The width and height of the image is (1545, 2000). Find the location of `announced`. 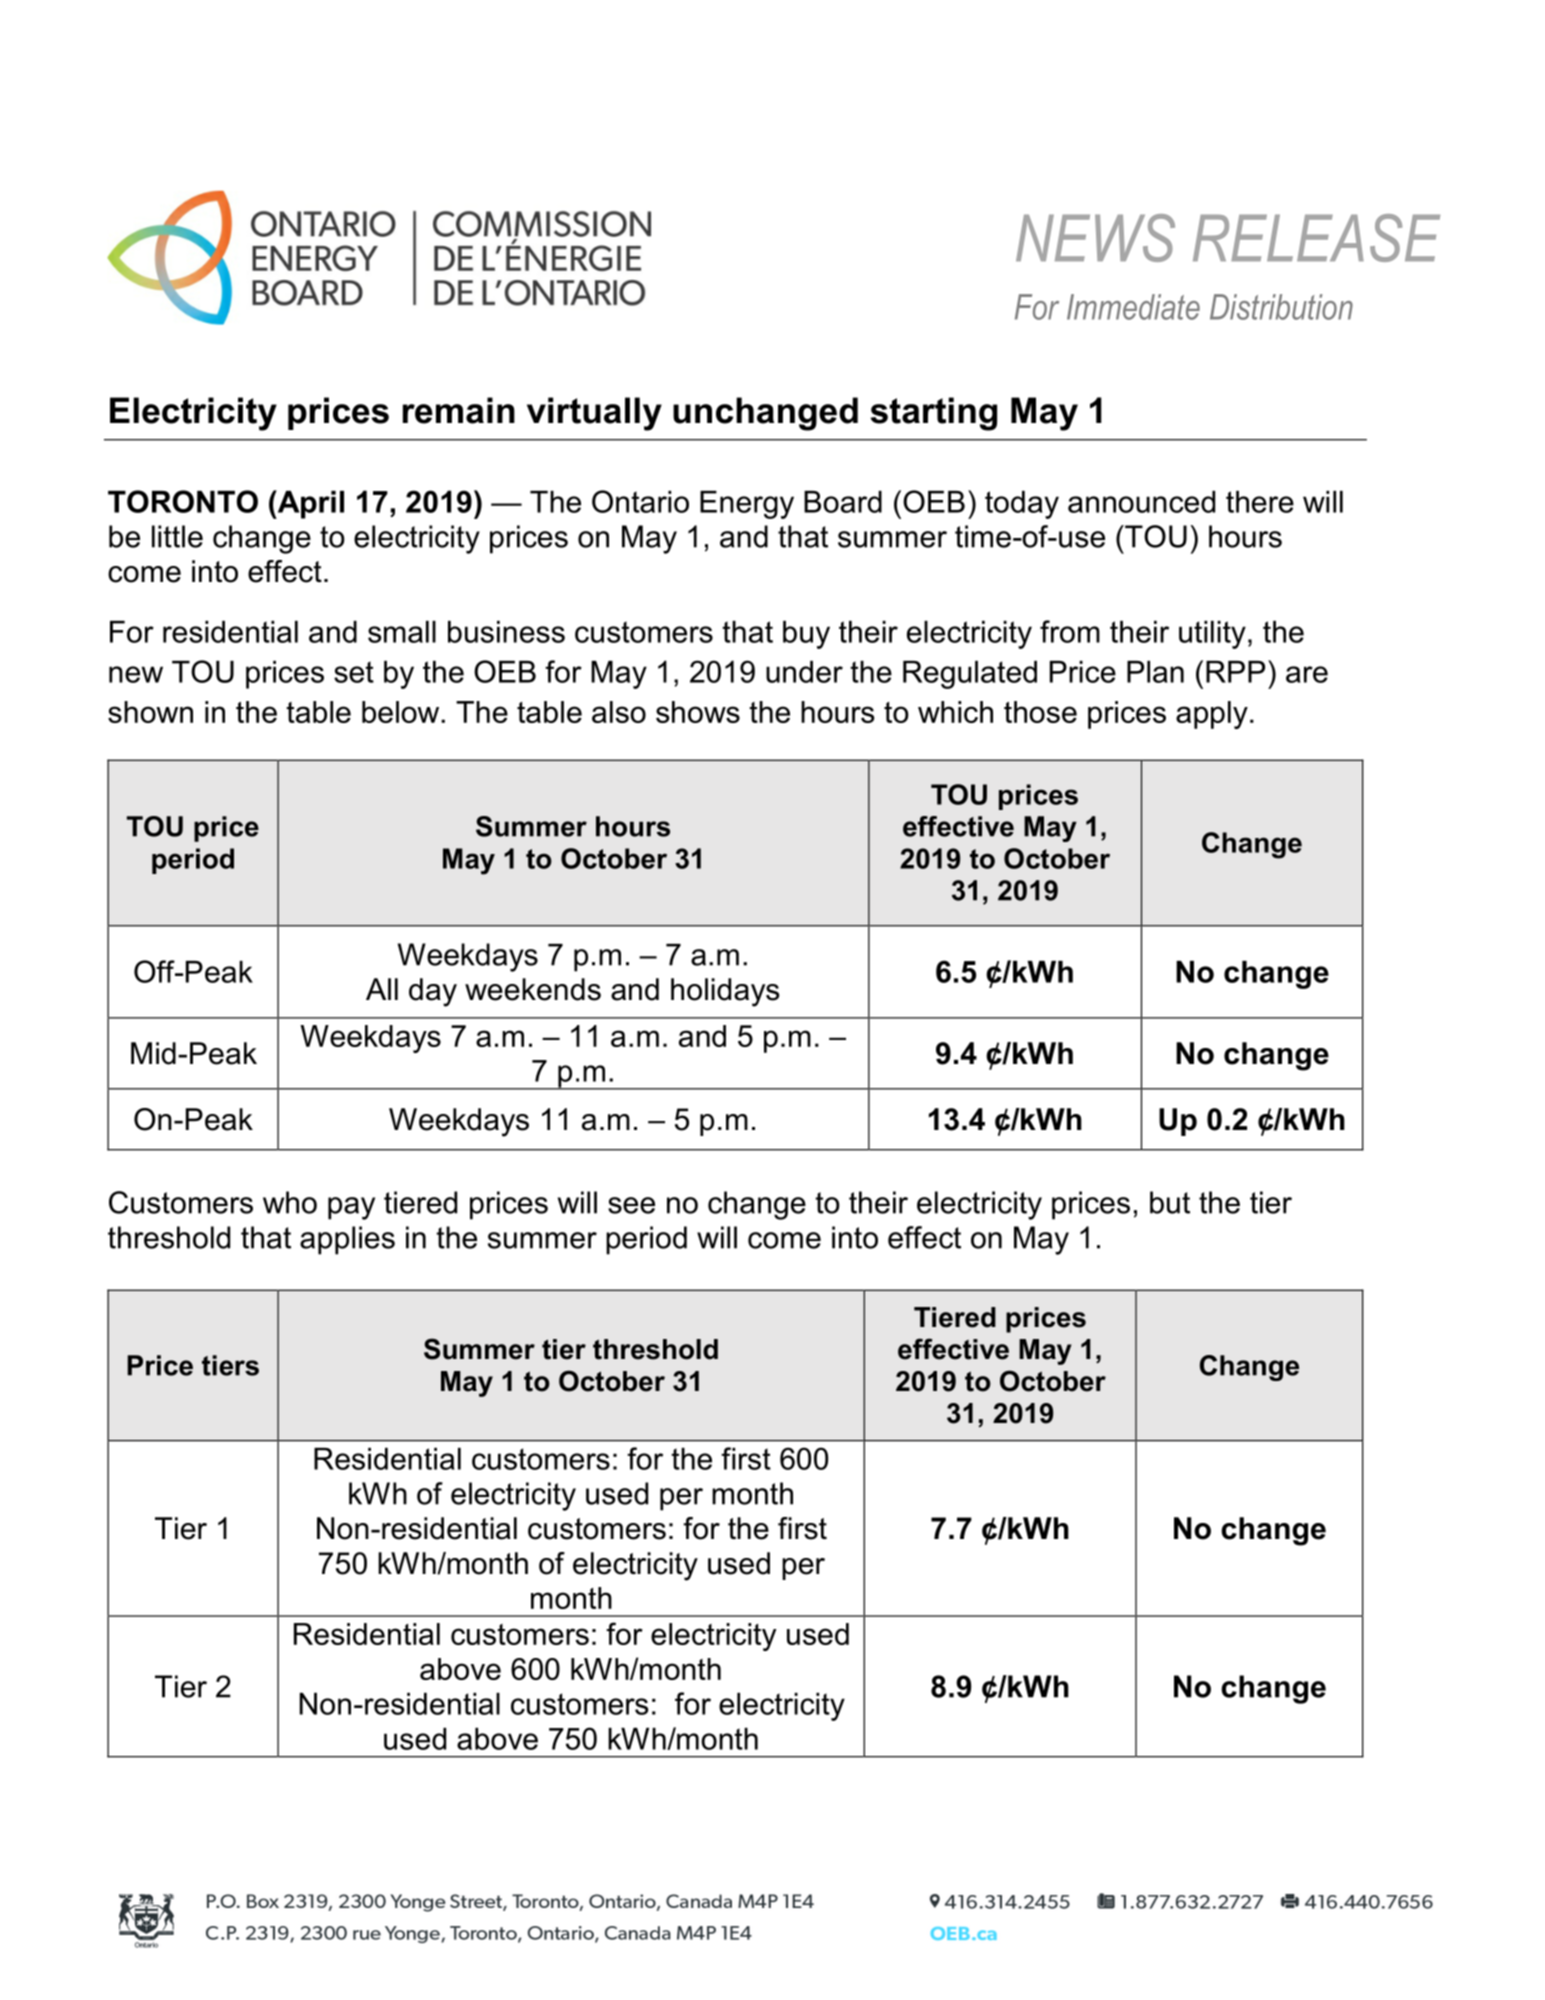

announced is located at coordinates (1141, 502).
